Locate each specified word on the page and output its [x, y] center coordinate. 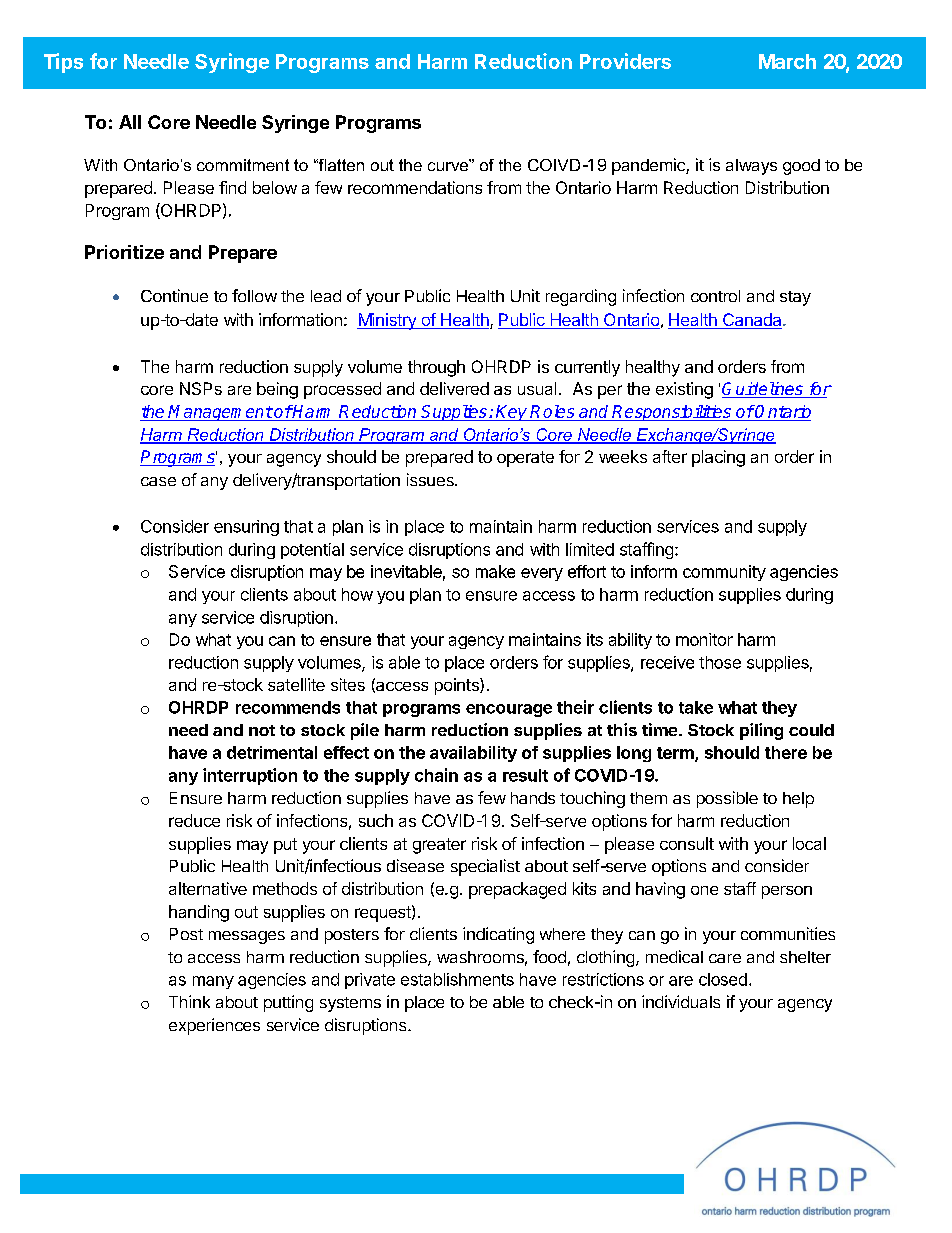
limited [590, 549]
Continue [174, 295]
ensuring [246, 528]
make [495, 571]
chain [436, 775]
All [130, 122]
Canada [752, 321]
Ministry [387, 321]
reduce [194, 820]
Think [189, 1001]
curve [449, 165]
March [787, 61]
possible [727, 799]
